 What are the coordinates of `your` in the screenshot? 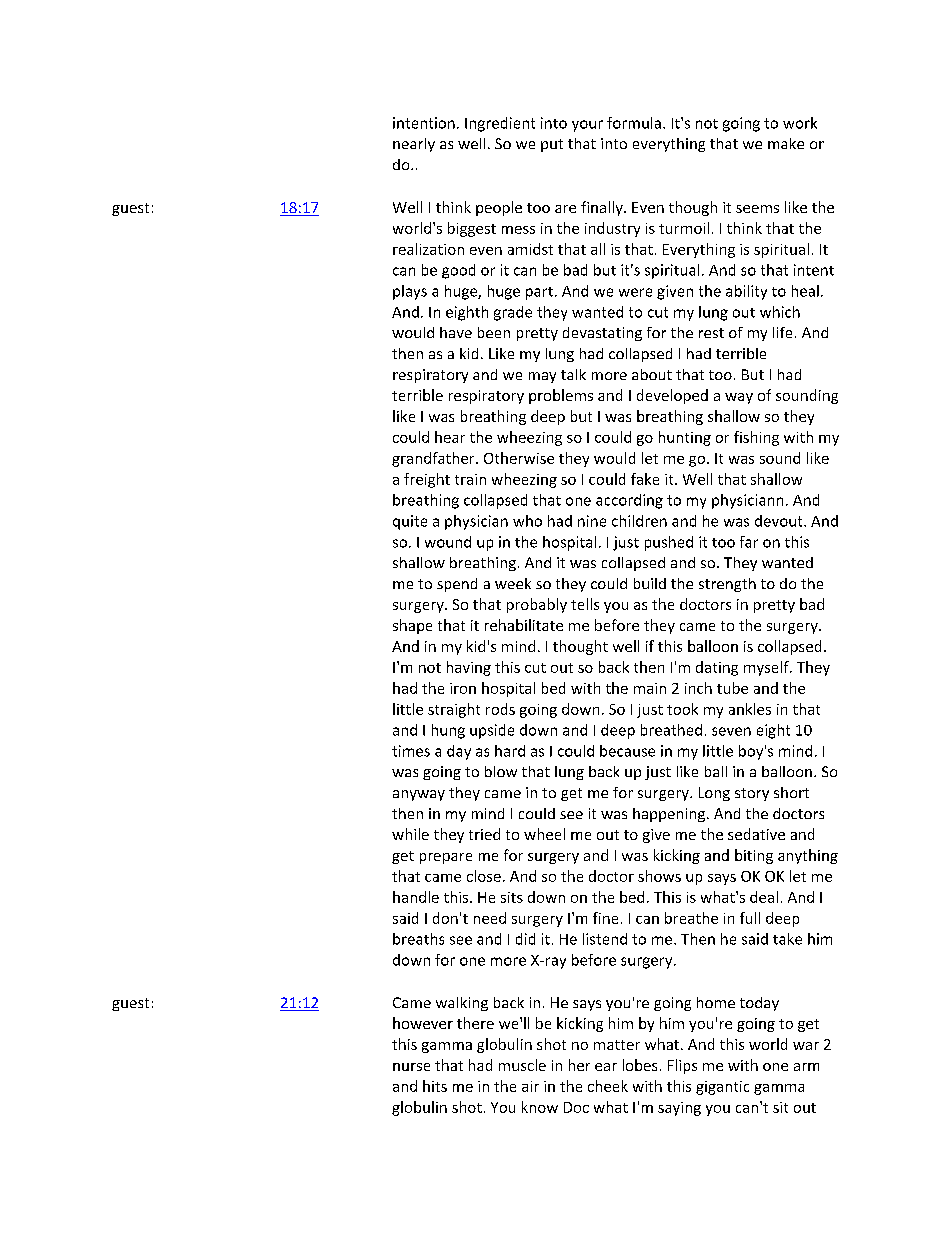 It's located at (587, 126).
